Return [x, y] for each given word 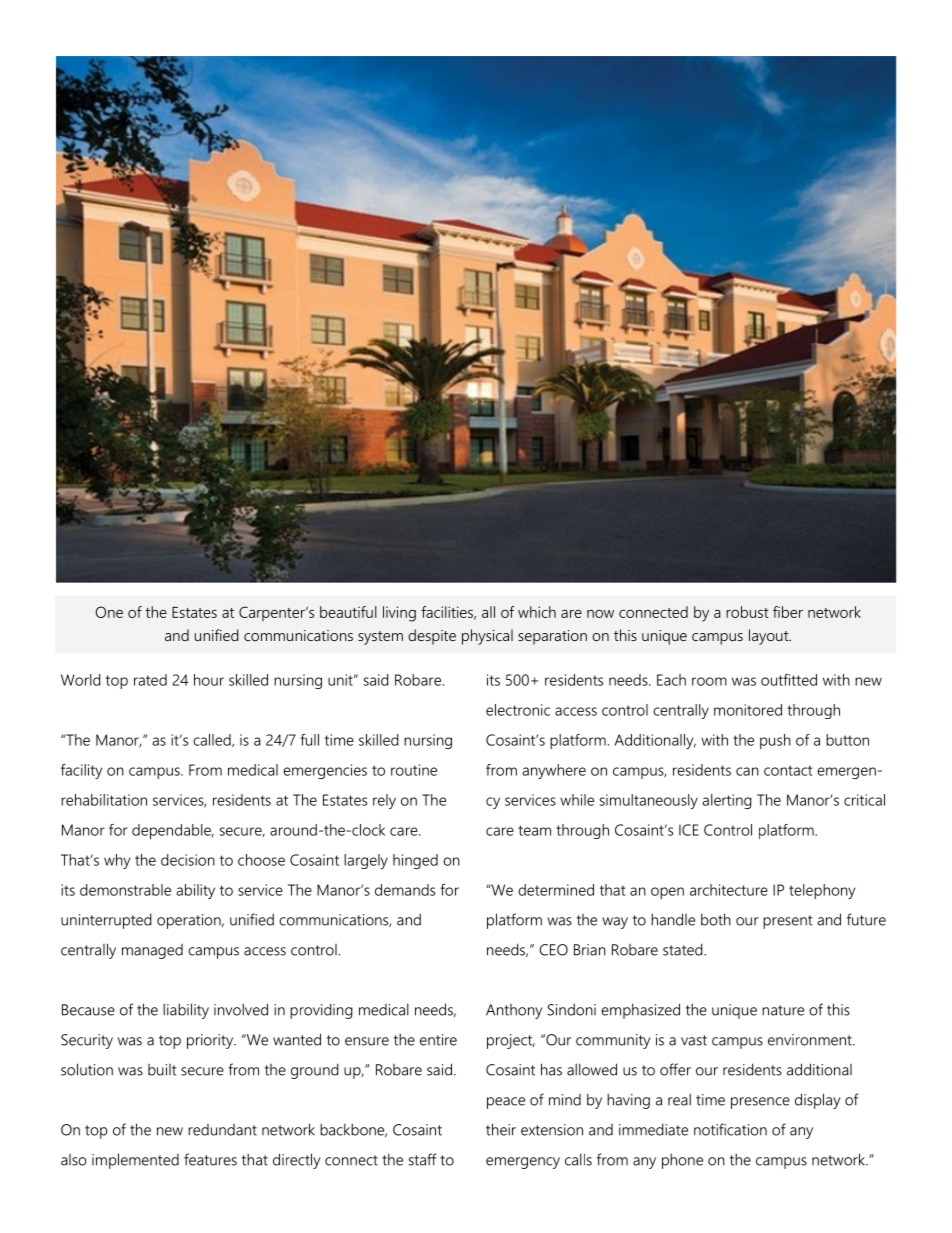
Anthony [514, 1011]
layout [770, 637]
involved [241, 1009]
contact [788, 770]
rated [150, 680]
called [213, 740]
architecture [729, 890]
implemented [135, 1161]
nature [783, 1010]
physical [487, 637]
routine [414, 770]
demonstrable [125, 890]
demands [405, 890]
